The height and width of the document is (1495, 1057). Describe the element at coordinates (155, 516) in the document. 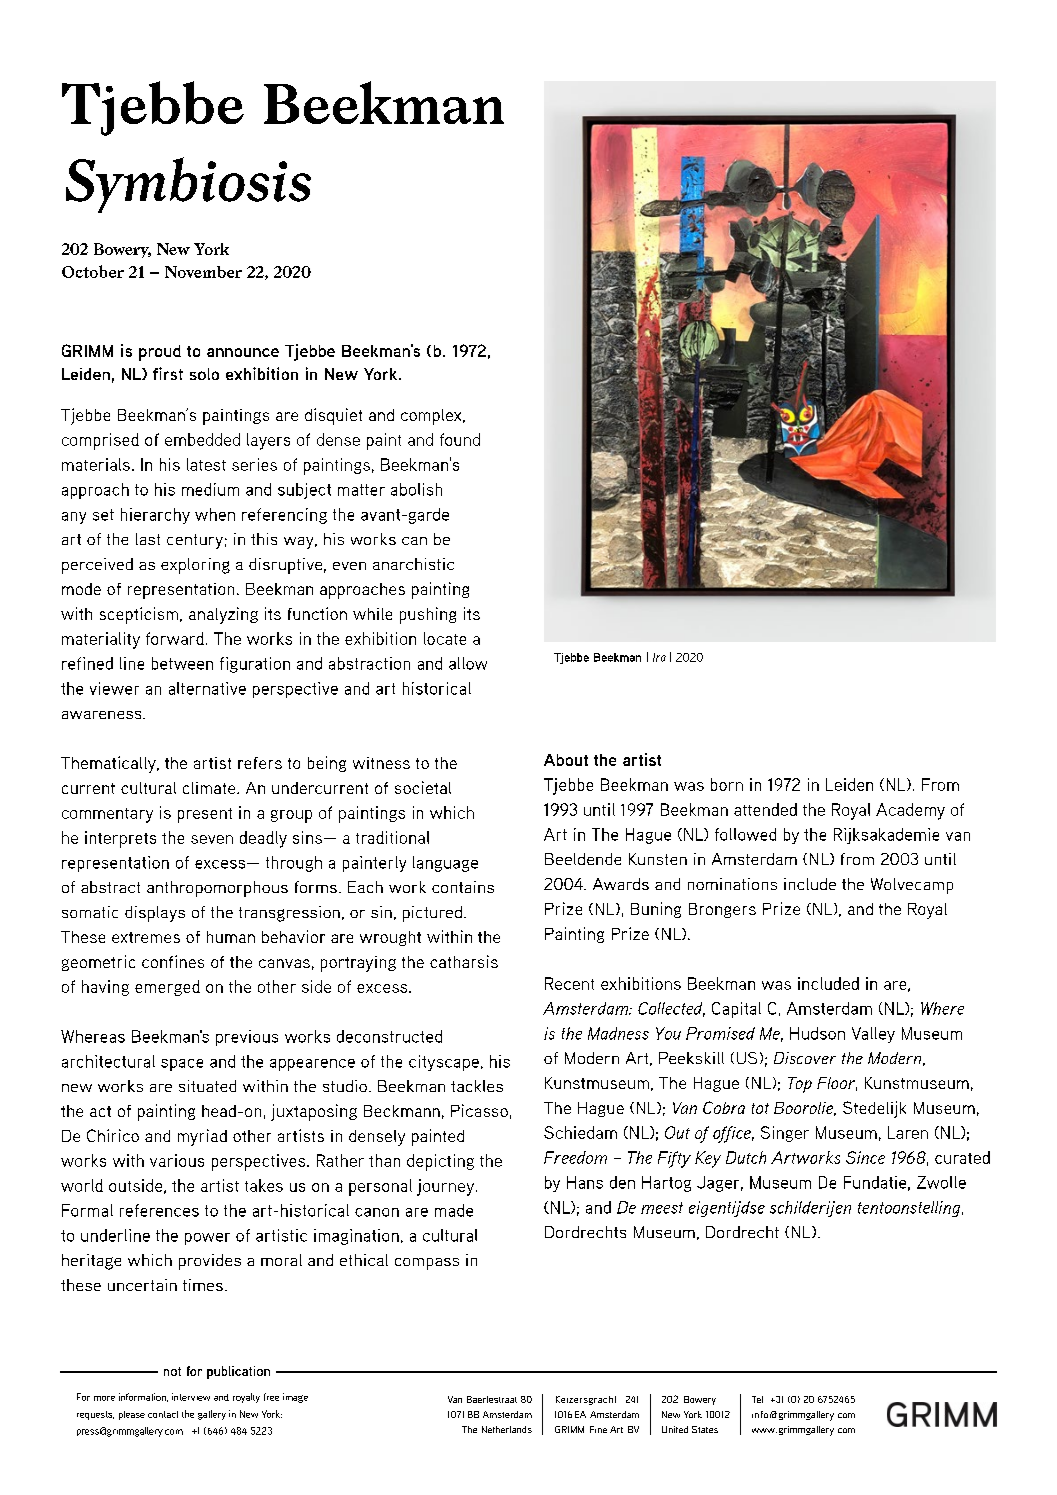

I see `hierarchy` at that location.
